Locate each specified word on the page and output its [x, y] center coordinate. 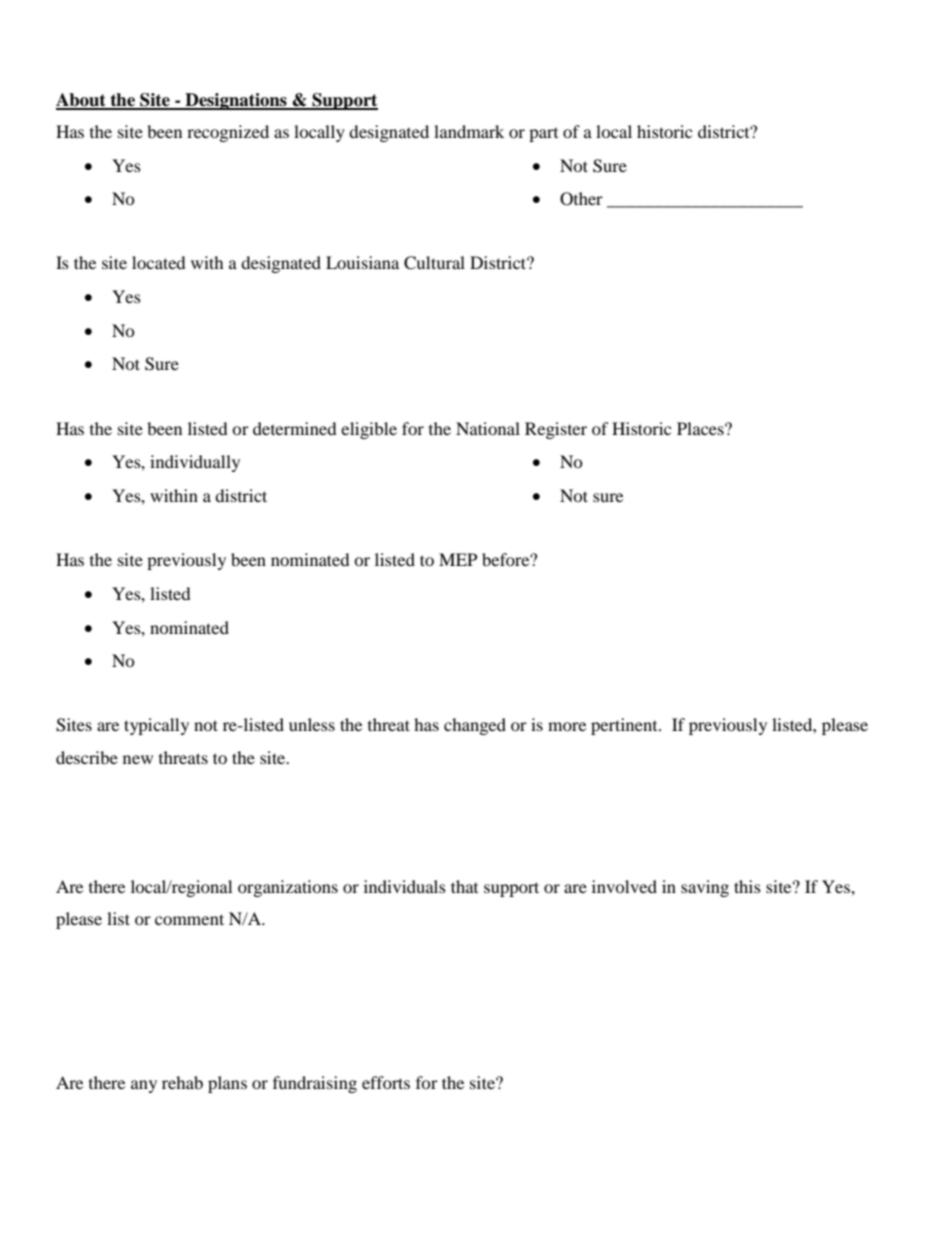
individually [195, 463]
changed [475, 726]
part [543, 135]
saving [705, 888]
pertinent [625, 726]
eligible [369, 430]
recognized [228, 133]
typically [156, 726]
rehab [182, 1082]
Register [556, 430]
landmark [469, 131]
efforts [386, 1082]
